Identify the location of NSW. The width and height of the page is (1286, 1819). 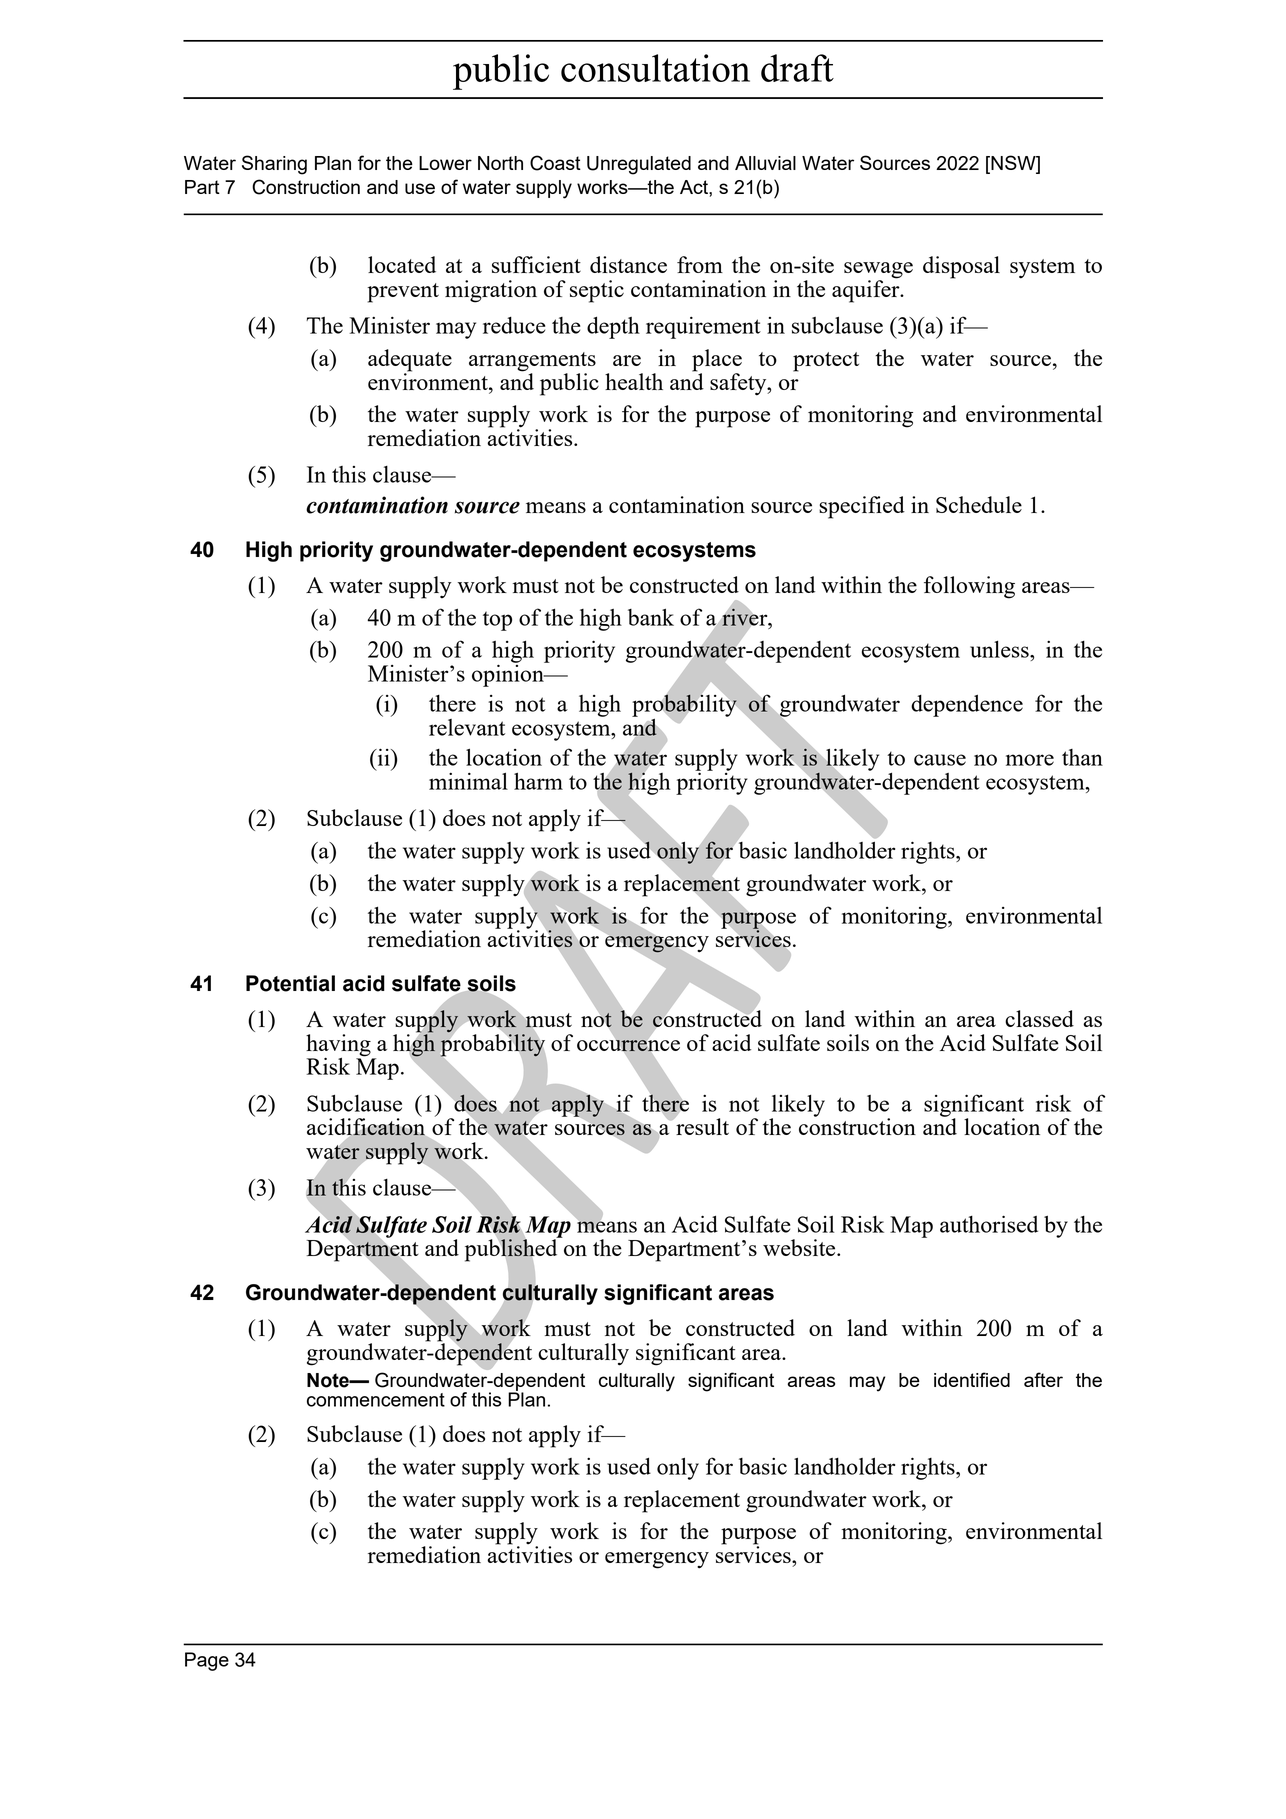
(1013, 164).
